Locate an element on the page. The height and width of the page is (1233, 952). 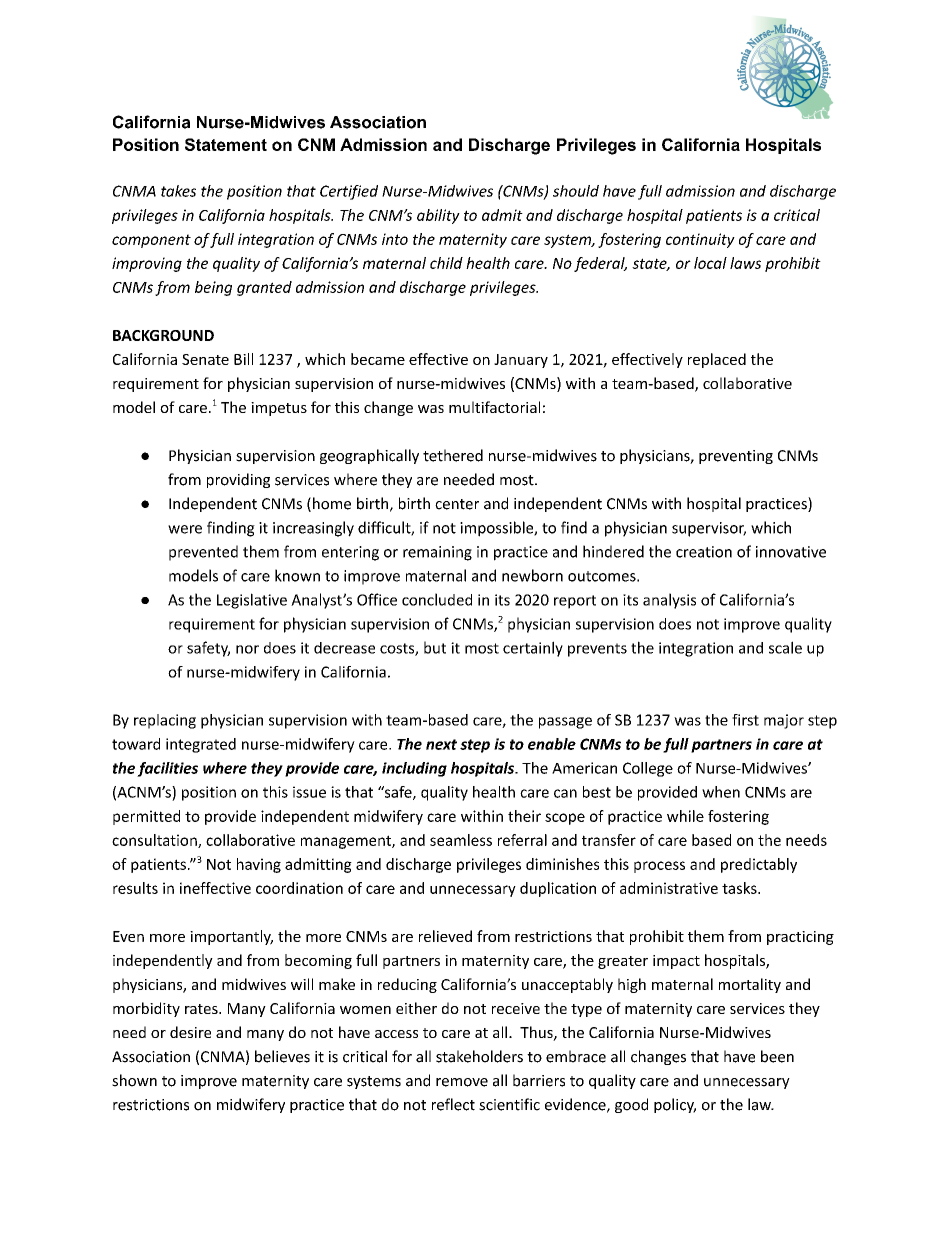
but is located at coordinates (435, 647).
